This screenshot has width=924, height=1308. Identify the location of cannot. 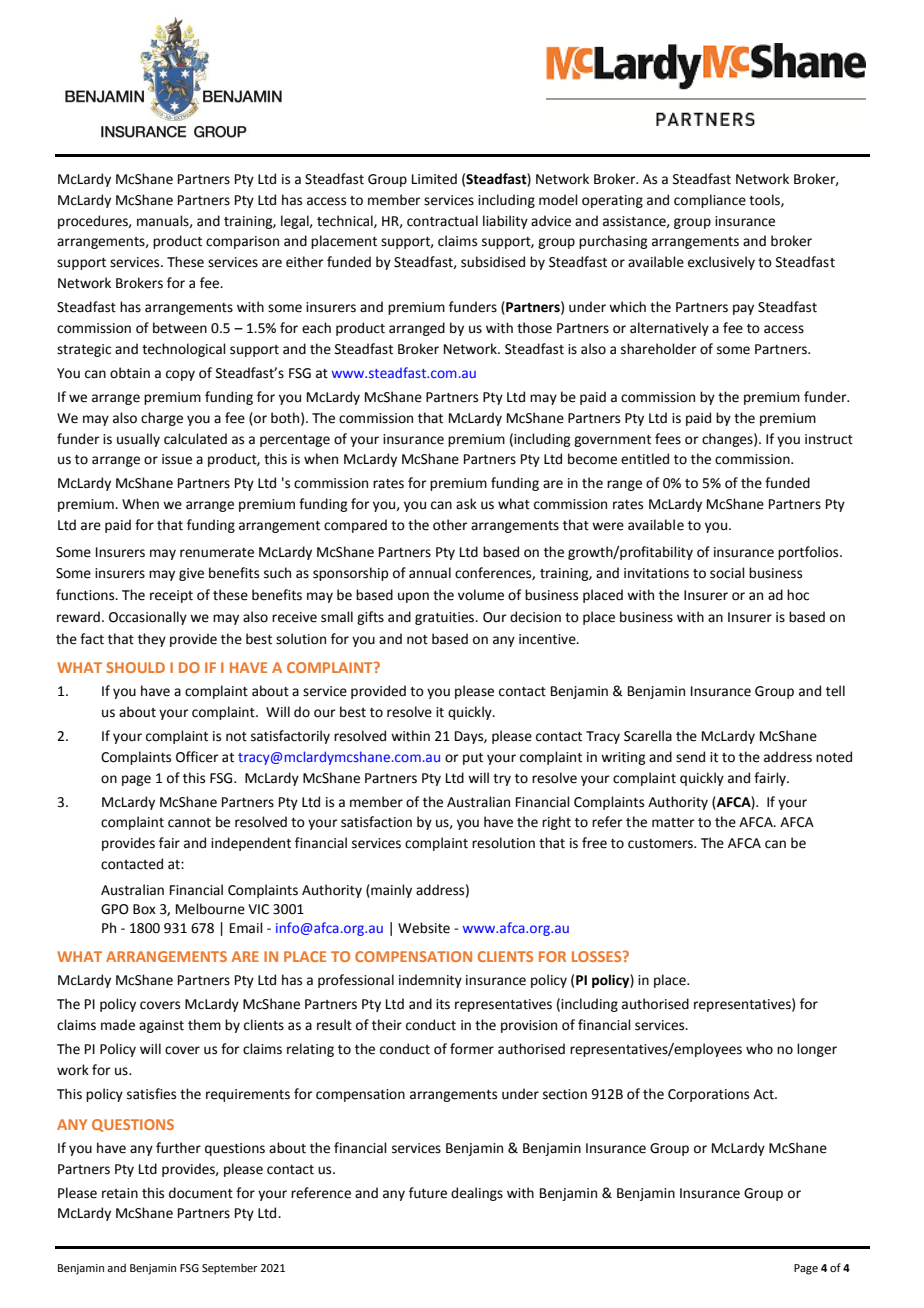
(189, 823).
